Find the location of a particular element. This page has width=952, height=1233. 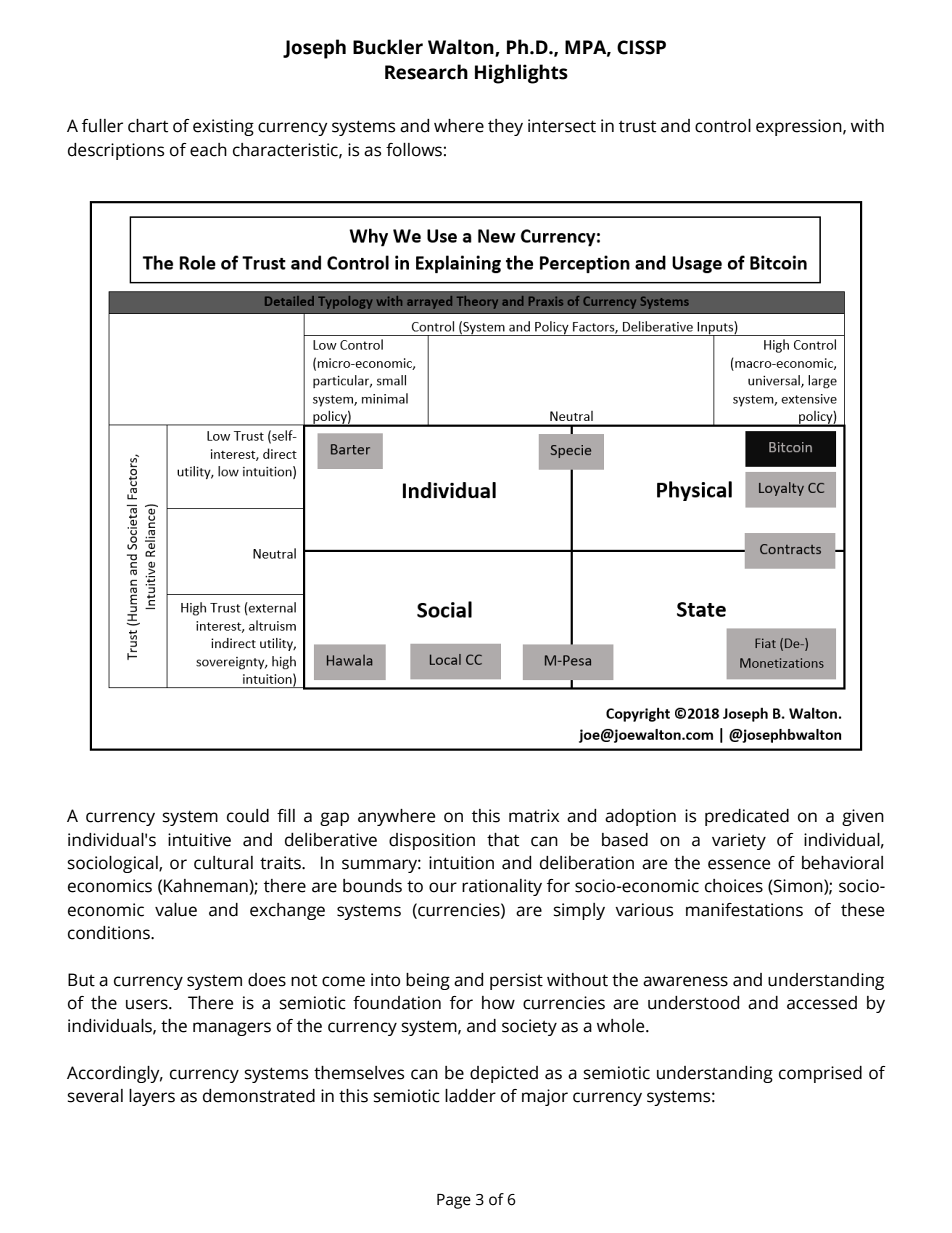

layers is located at coordinates (152, 1097).
